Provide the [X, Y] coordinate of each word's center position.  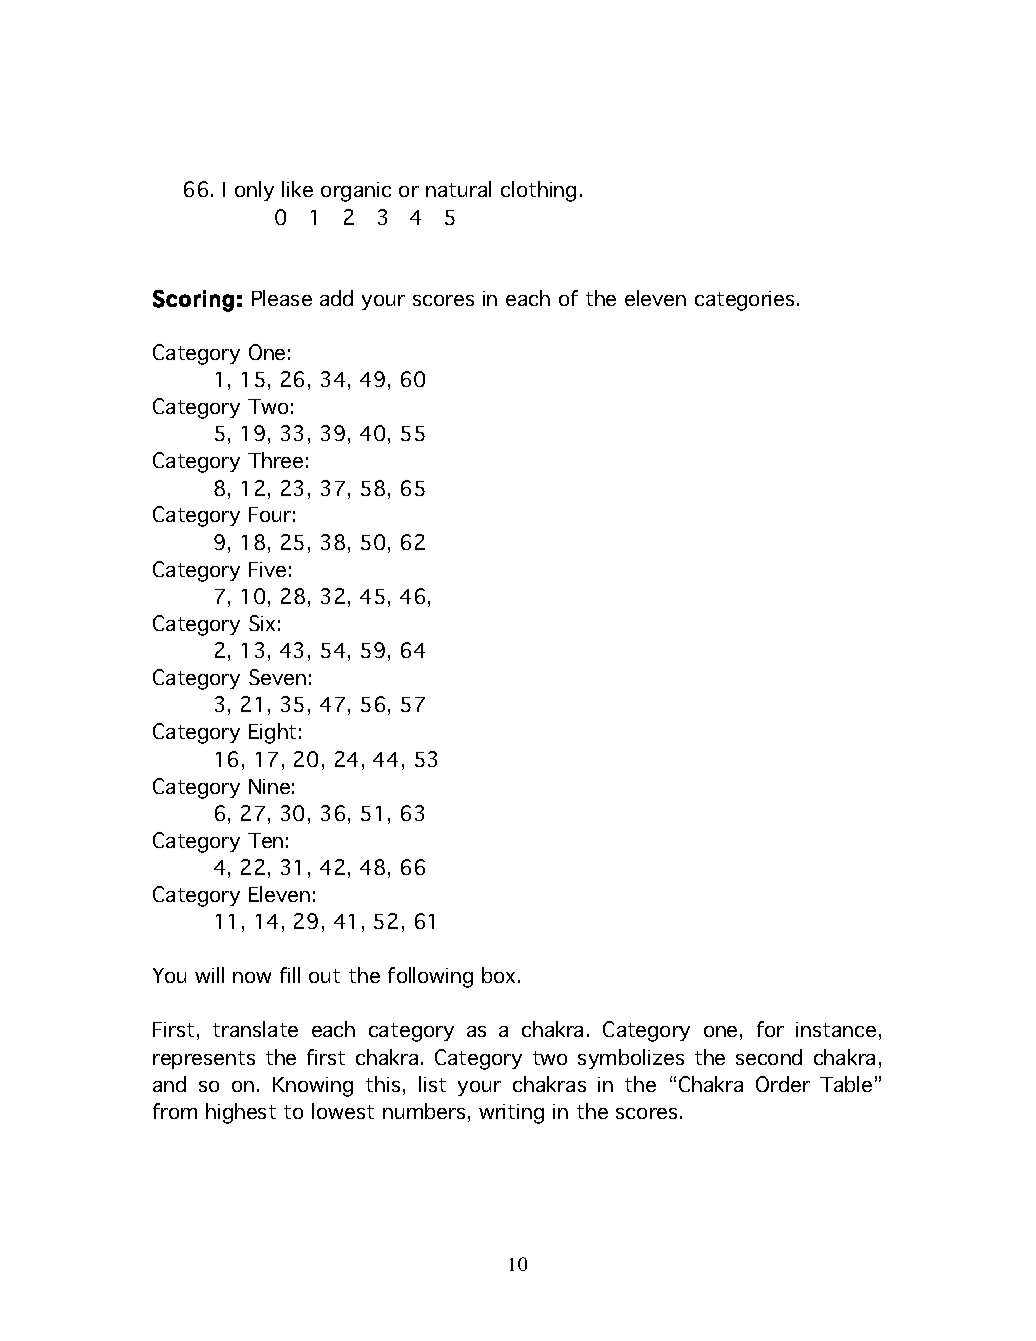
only [254, 191]
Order [783, 1084]
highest [241, 1113]
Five [267, 569]
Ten [265, 840]
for [770, 1029]
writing [511, 1114]
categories [744, 301]
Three [275, 460]
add [336, 298]
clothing [538, 191]
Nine [269, 786]
